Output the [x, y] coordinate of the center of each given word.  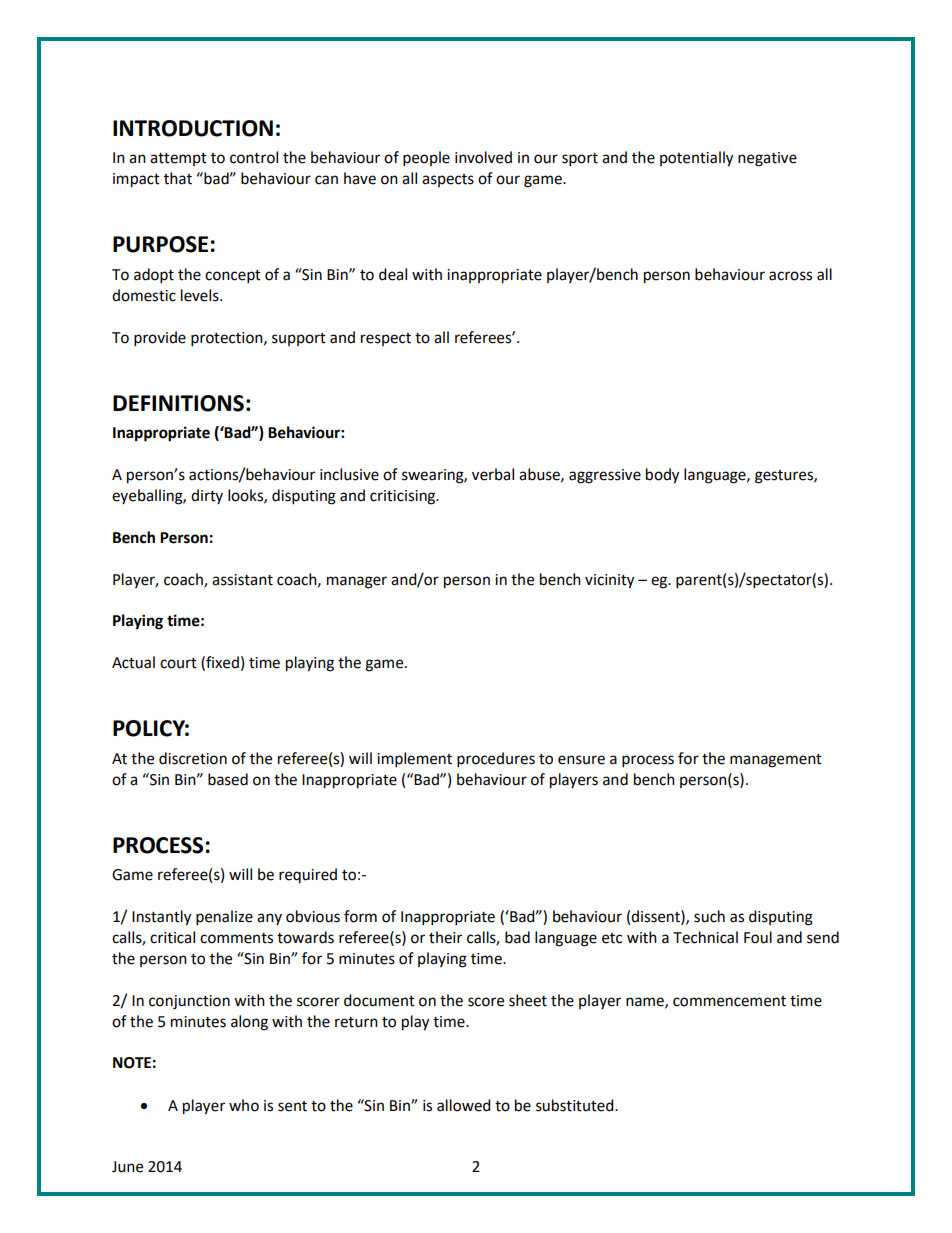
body [662, 476]
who [244, 1105]
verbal [493, 474]
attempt [178, 159]
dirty [207, 496]
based [228, 779]
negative [767, 159]
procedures [496, 760]
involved [483, 157]
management [776, 761]
